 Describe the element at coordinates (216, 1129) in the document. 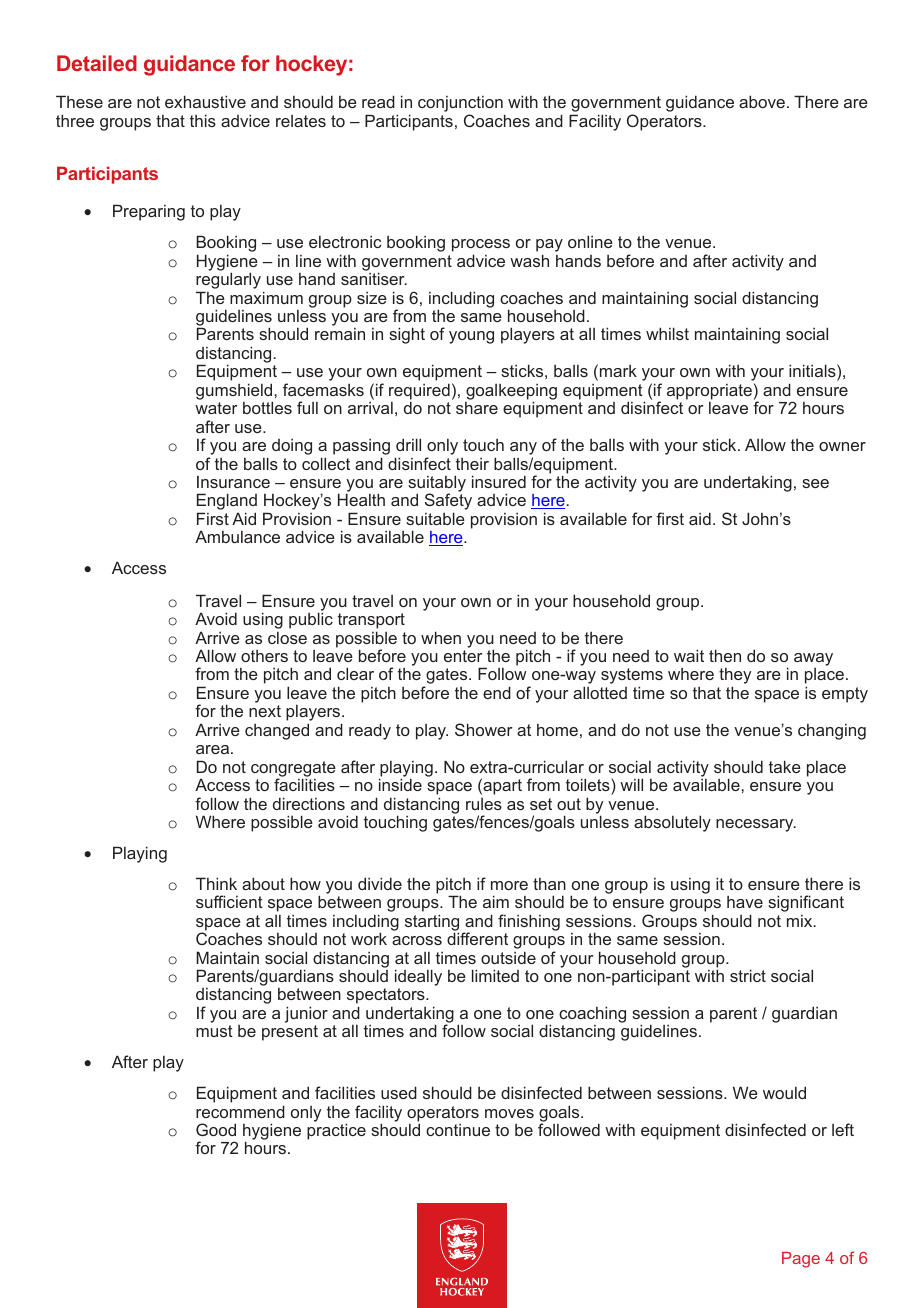

I see `Good` at that location.
